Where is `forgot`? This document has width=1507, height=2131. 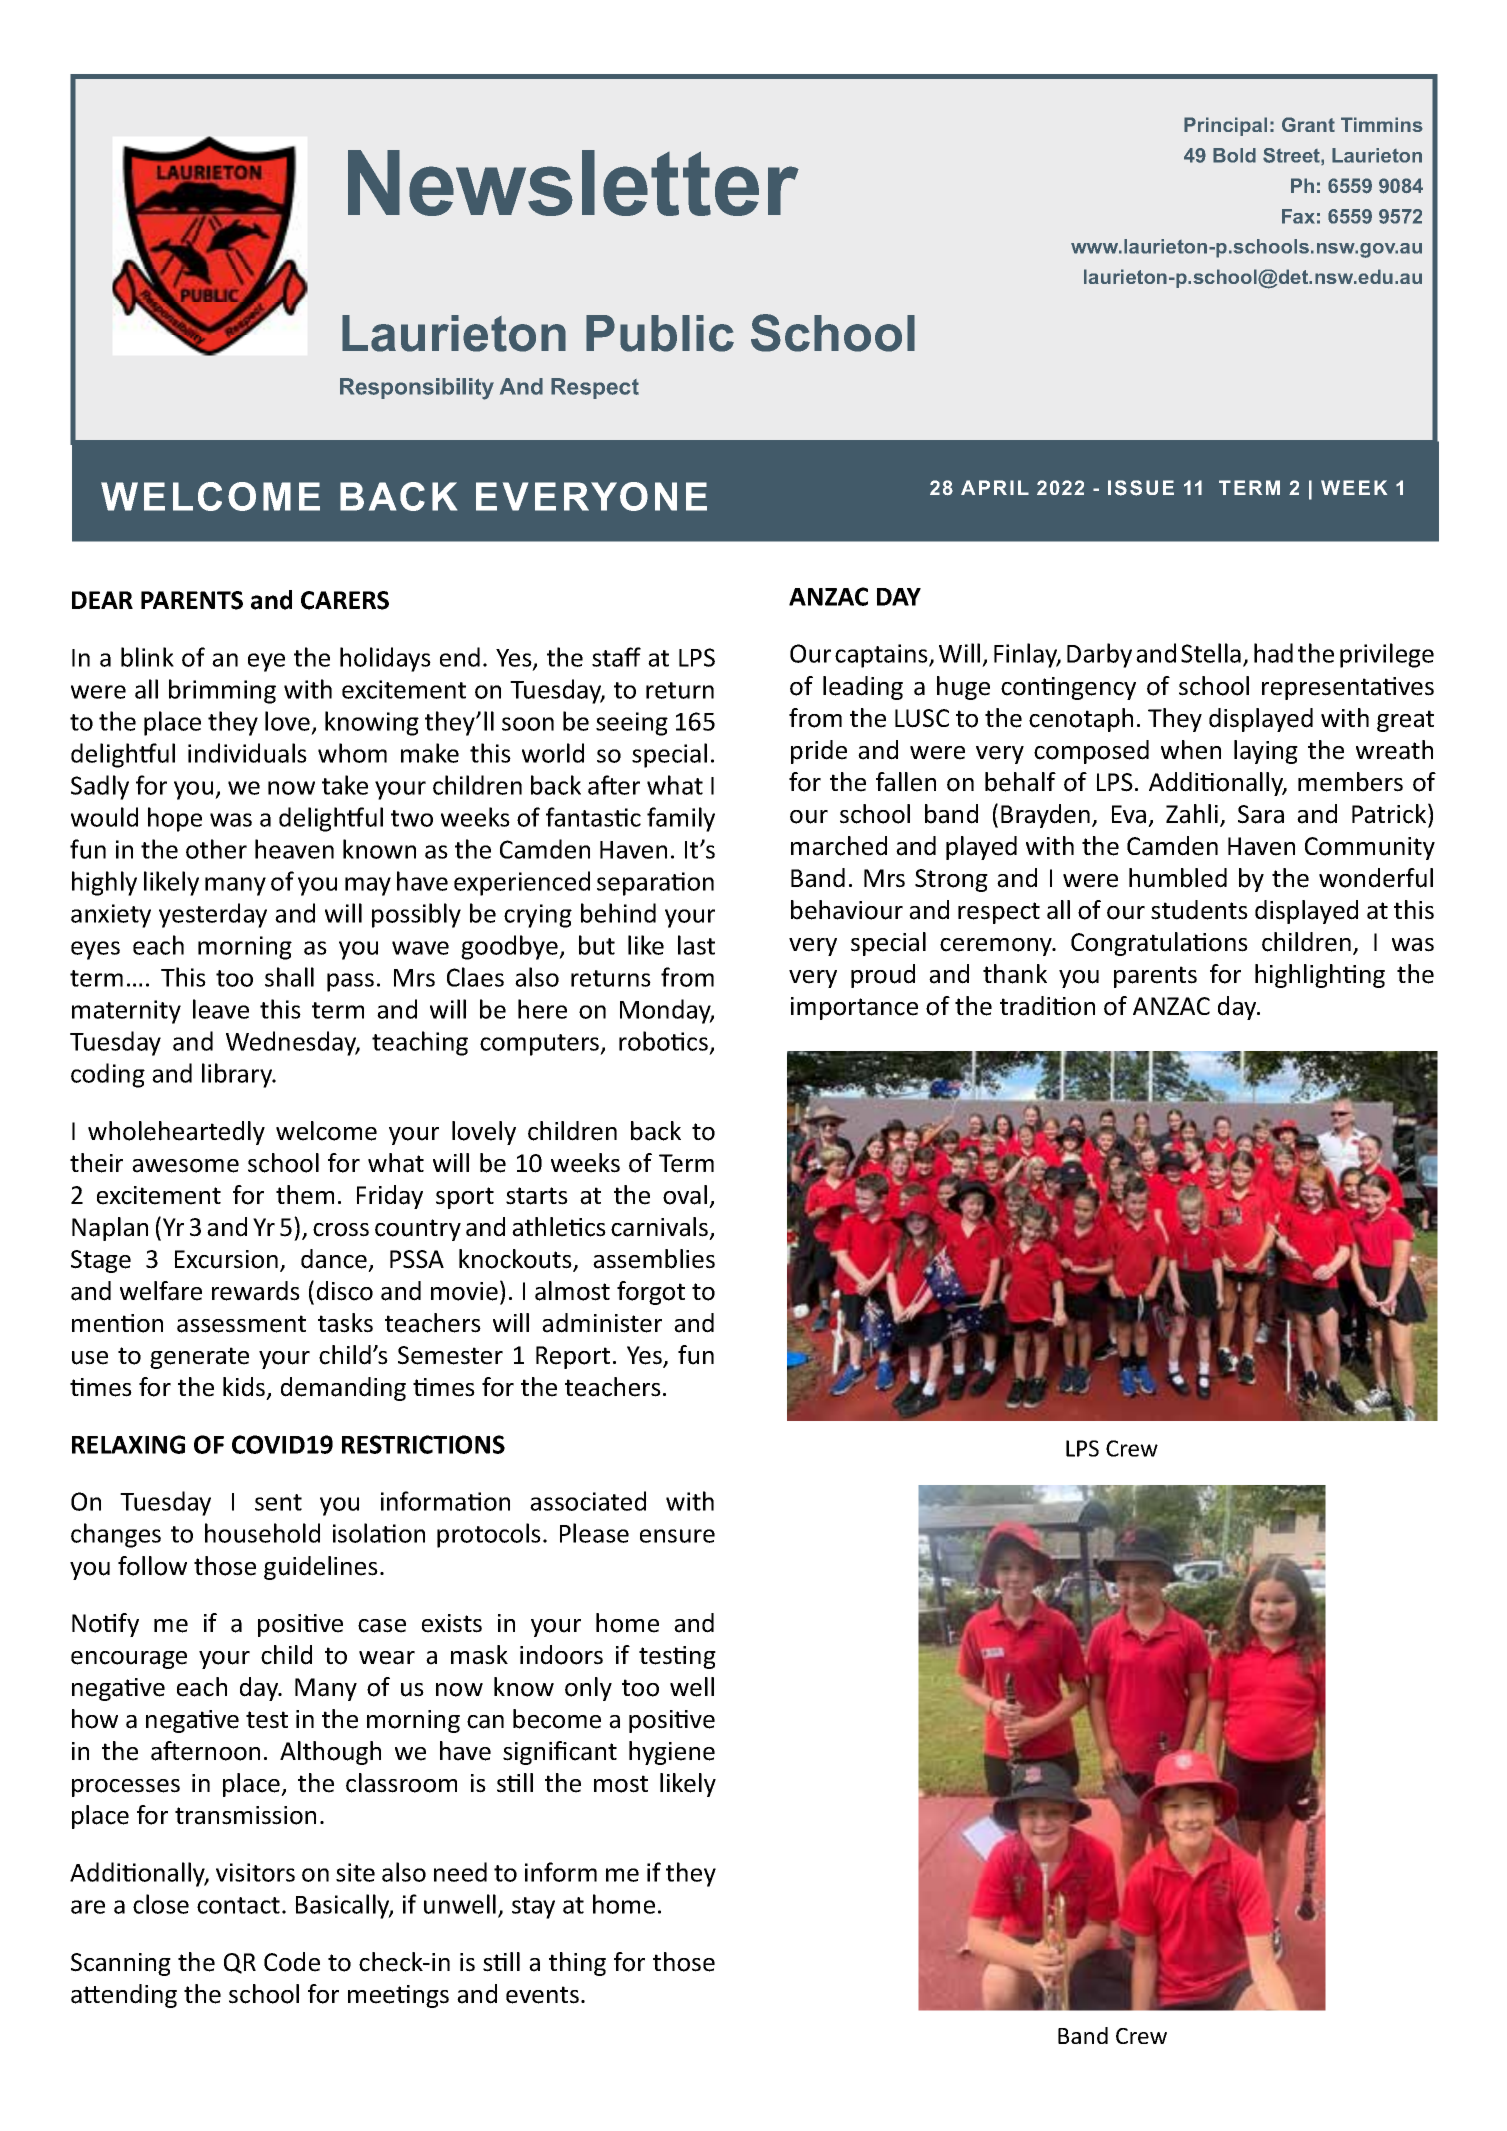
forgot is located at coordinates (651, 1293).
